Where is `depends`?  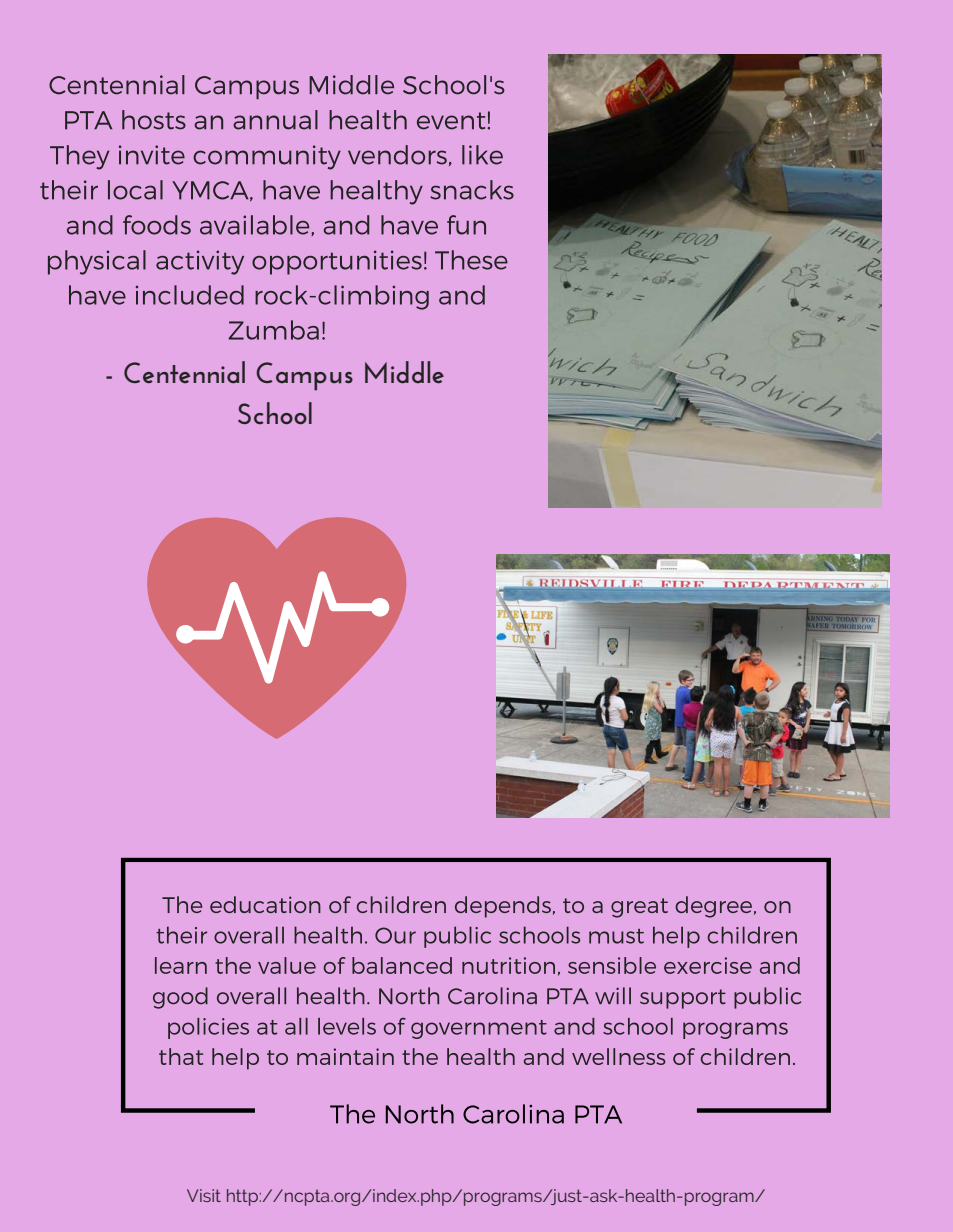 depends is located at coordinates (503, 907).
